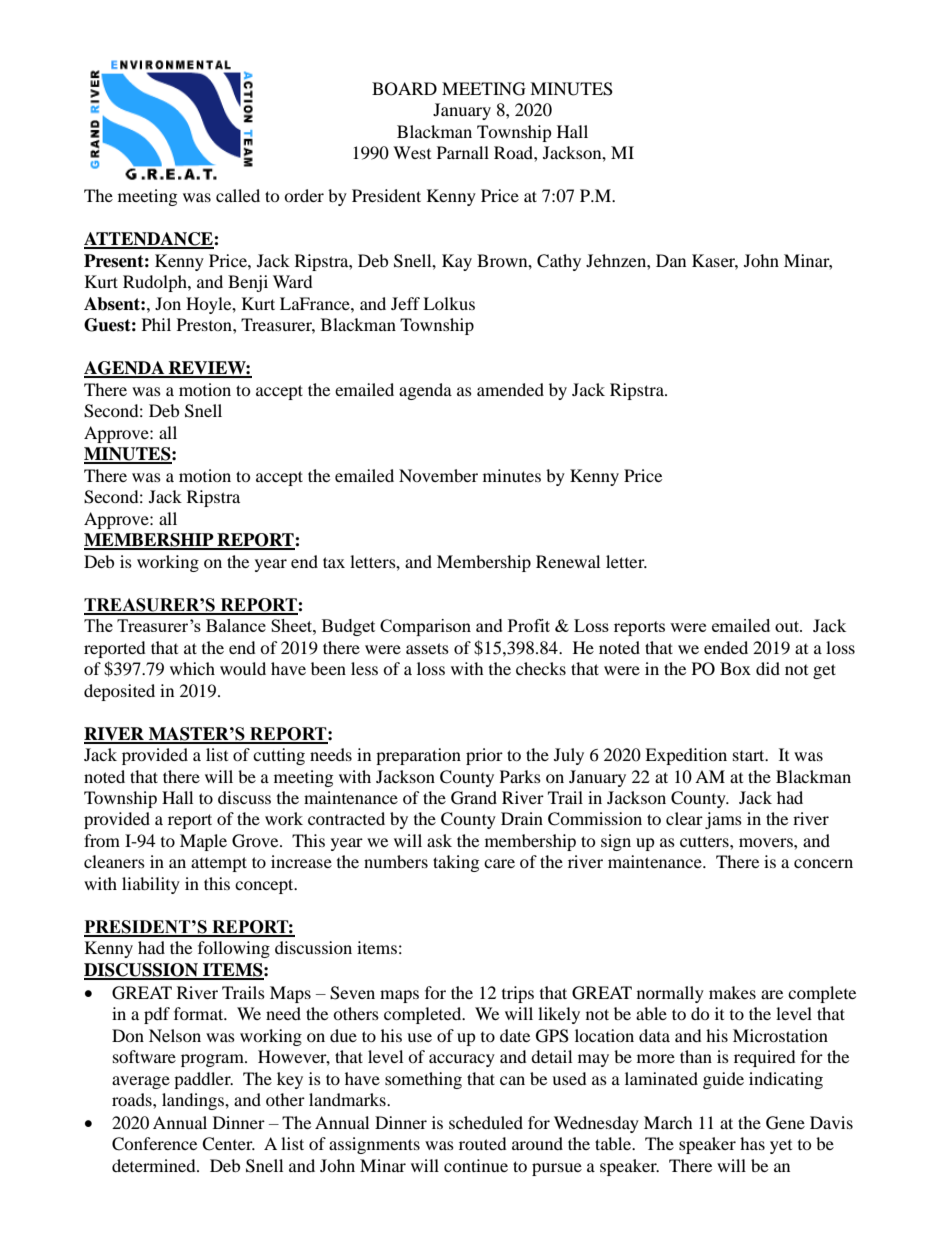  I want to click on has, so click(752, 1143).
